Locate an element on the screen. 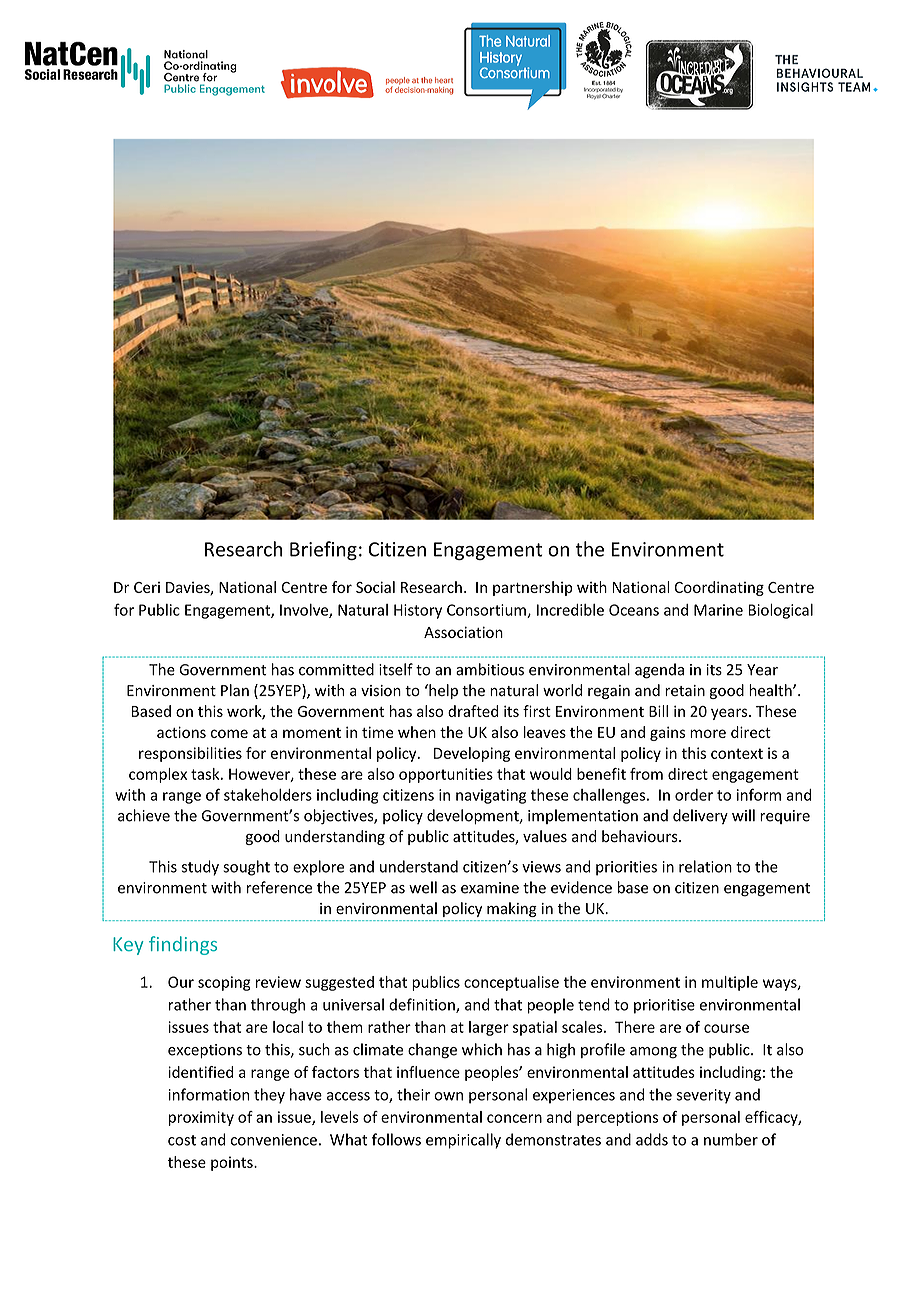  study is located at coordinates (200, 868).
